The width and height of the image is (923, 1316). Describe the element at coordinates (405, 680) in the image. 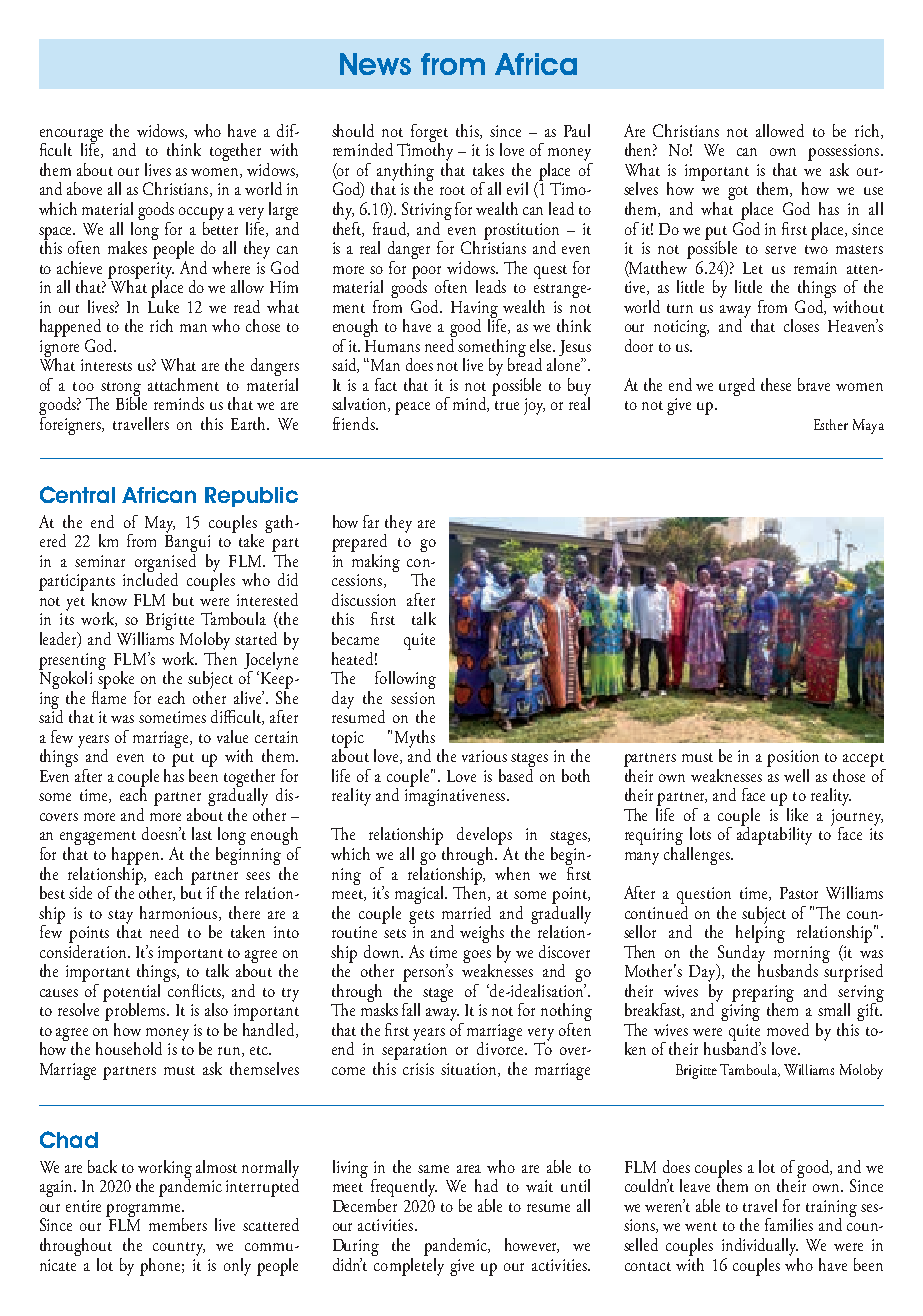

I see `following` at that location.
